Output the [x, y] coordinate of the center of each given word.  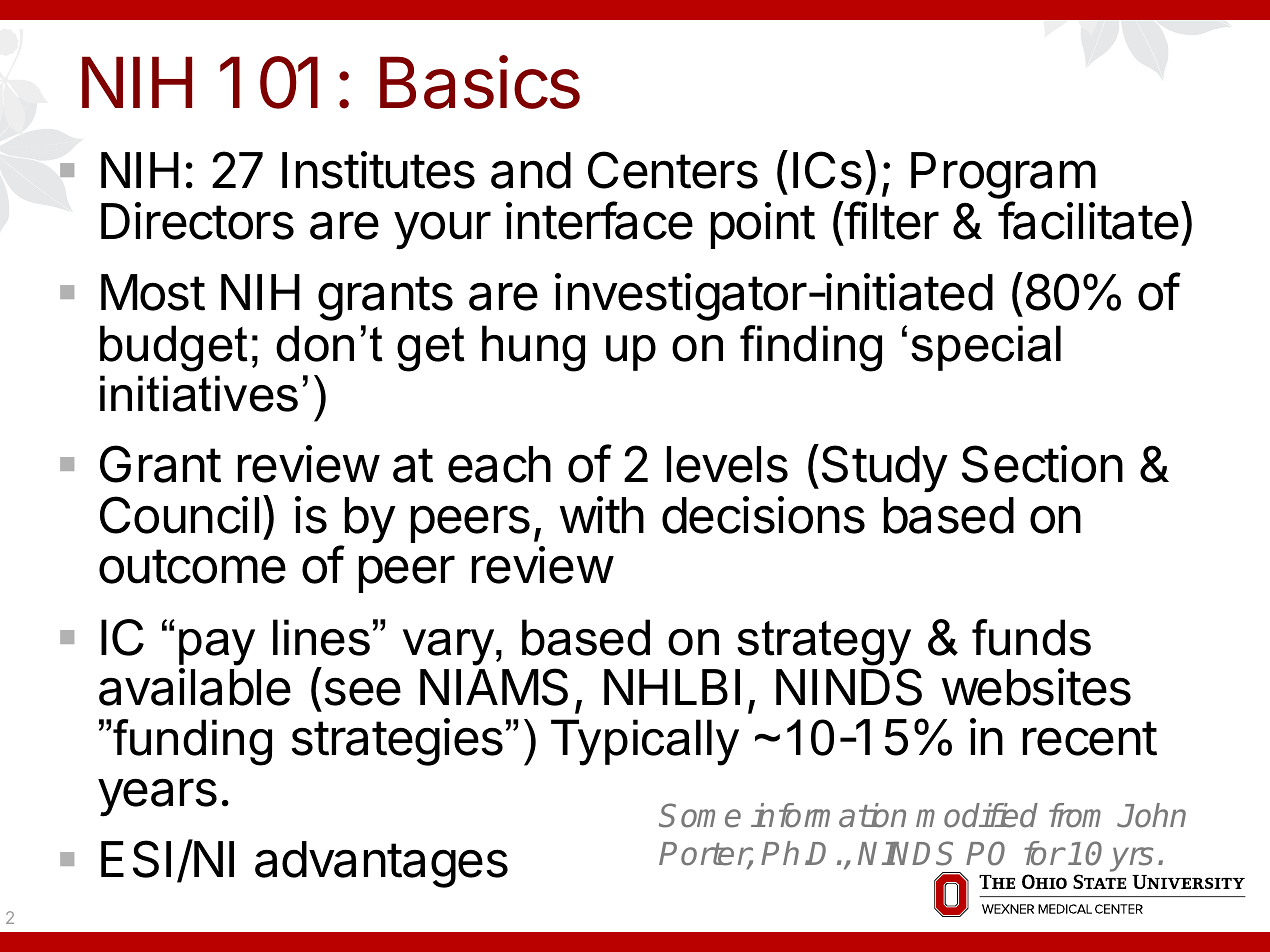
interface [599, 220]
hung [533, 348]
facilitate [1088, 220]
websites [1036, 687]
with [602, 515]
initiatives [199, 393]
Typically [645, 742]
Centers [673, 170]
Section [1042, 464]
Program [1003, 177]
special [986, 348]
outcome [192, 566]
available [195, 687]
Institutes [378, 170]
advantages [381, 864]
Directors [197, 221]
